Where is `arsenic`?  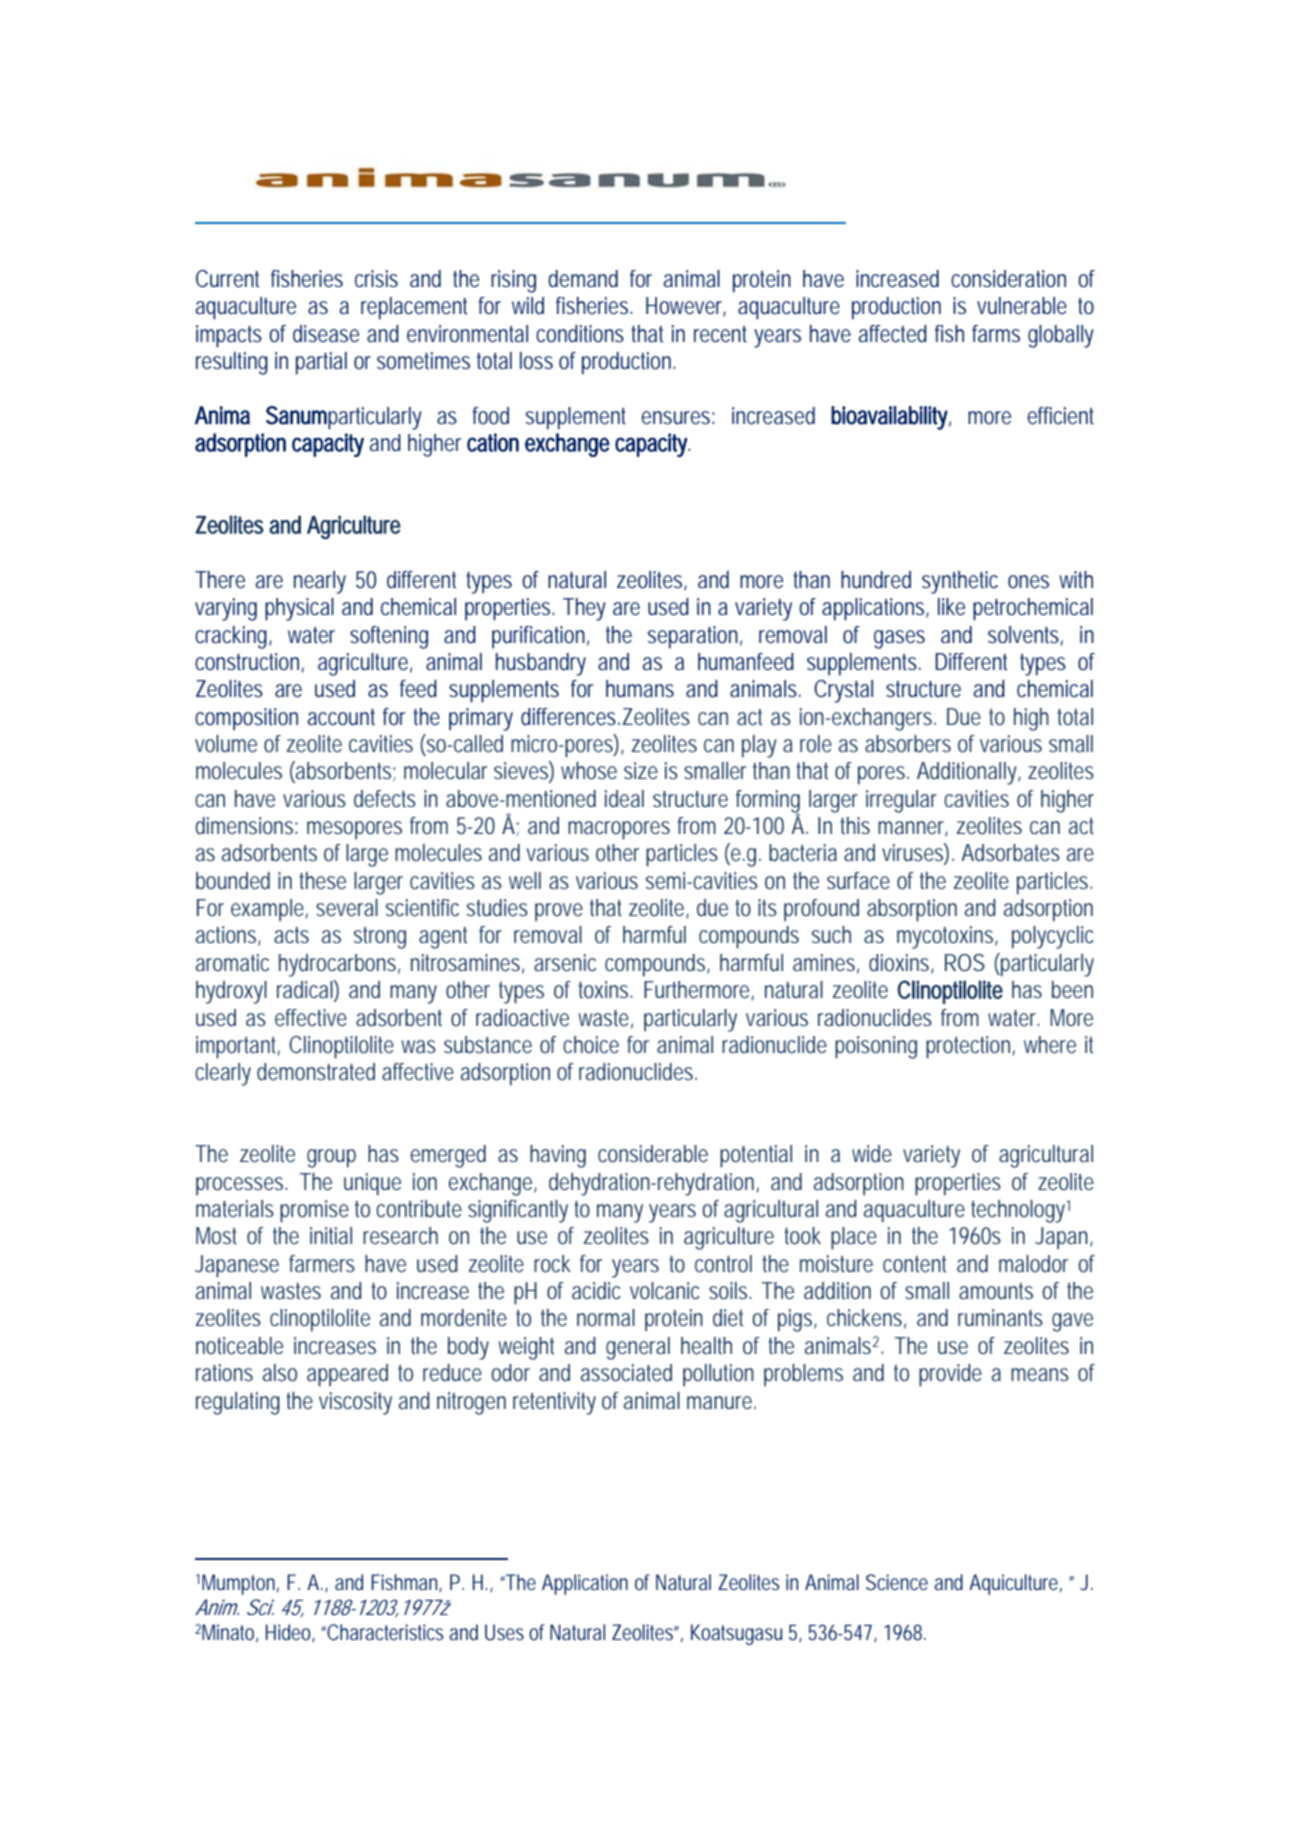
arsenic is located at coordinates (565, 962).
